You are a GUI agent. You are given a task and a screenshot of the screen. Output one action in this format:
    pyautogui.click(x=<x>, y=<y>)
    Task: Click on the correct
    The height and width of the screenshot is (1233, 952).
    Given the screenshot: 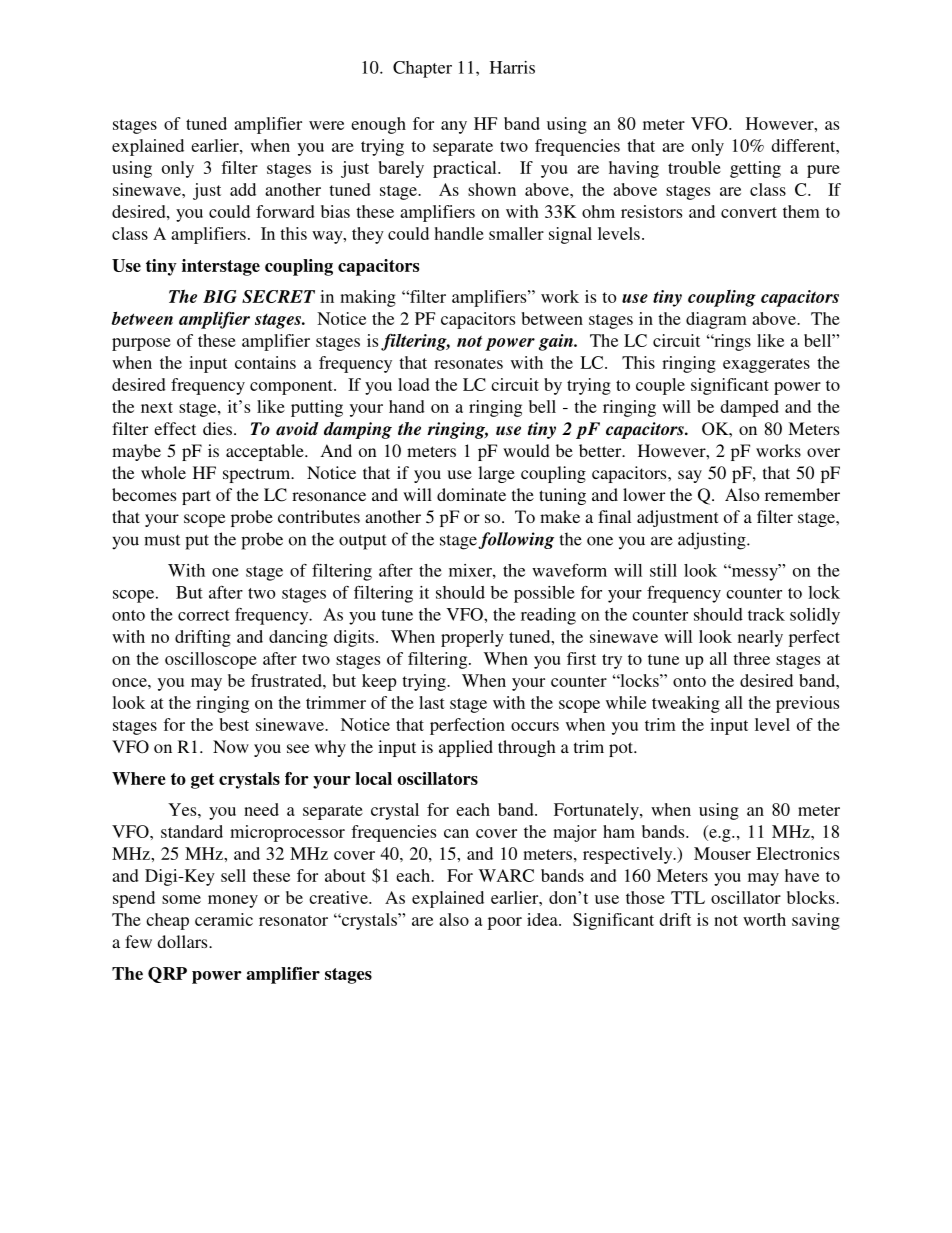 What is the action you would take?
    pyautogui.click(x=204, y=615)
